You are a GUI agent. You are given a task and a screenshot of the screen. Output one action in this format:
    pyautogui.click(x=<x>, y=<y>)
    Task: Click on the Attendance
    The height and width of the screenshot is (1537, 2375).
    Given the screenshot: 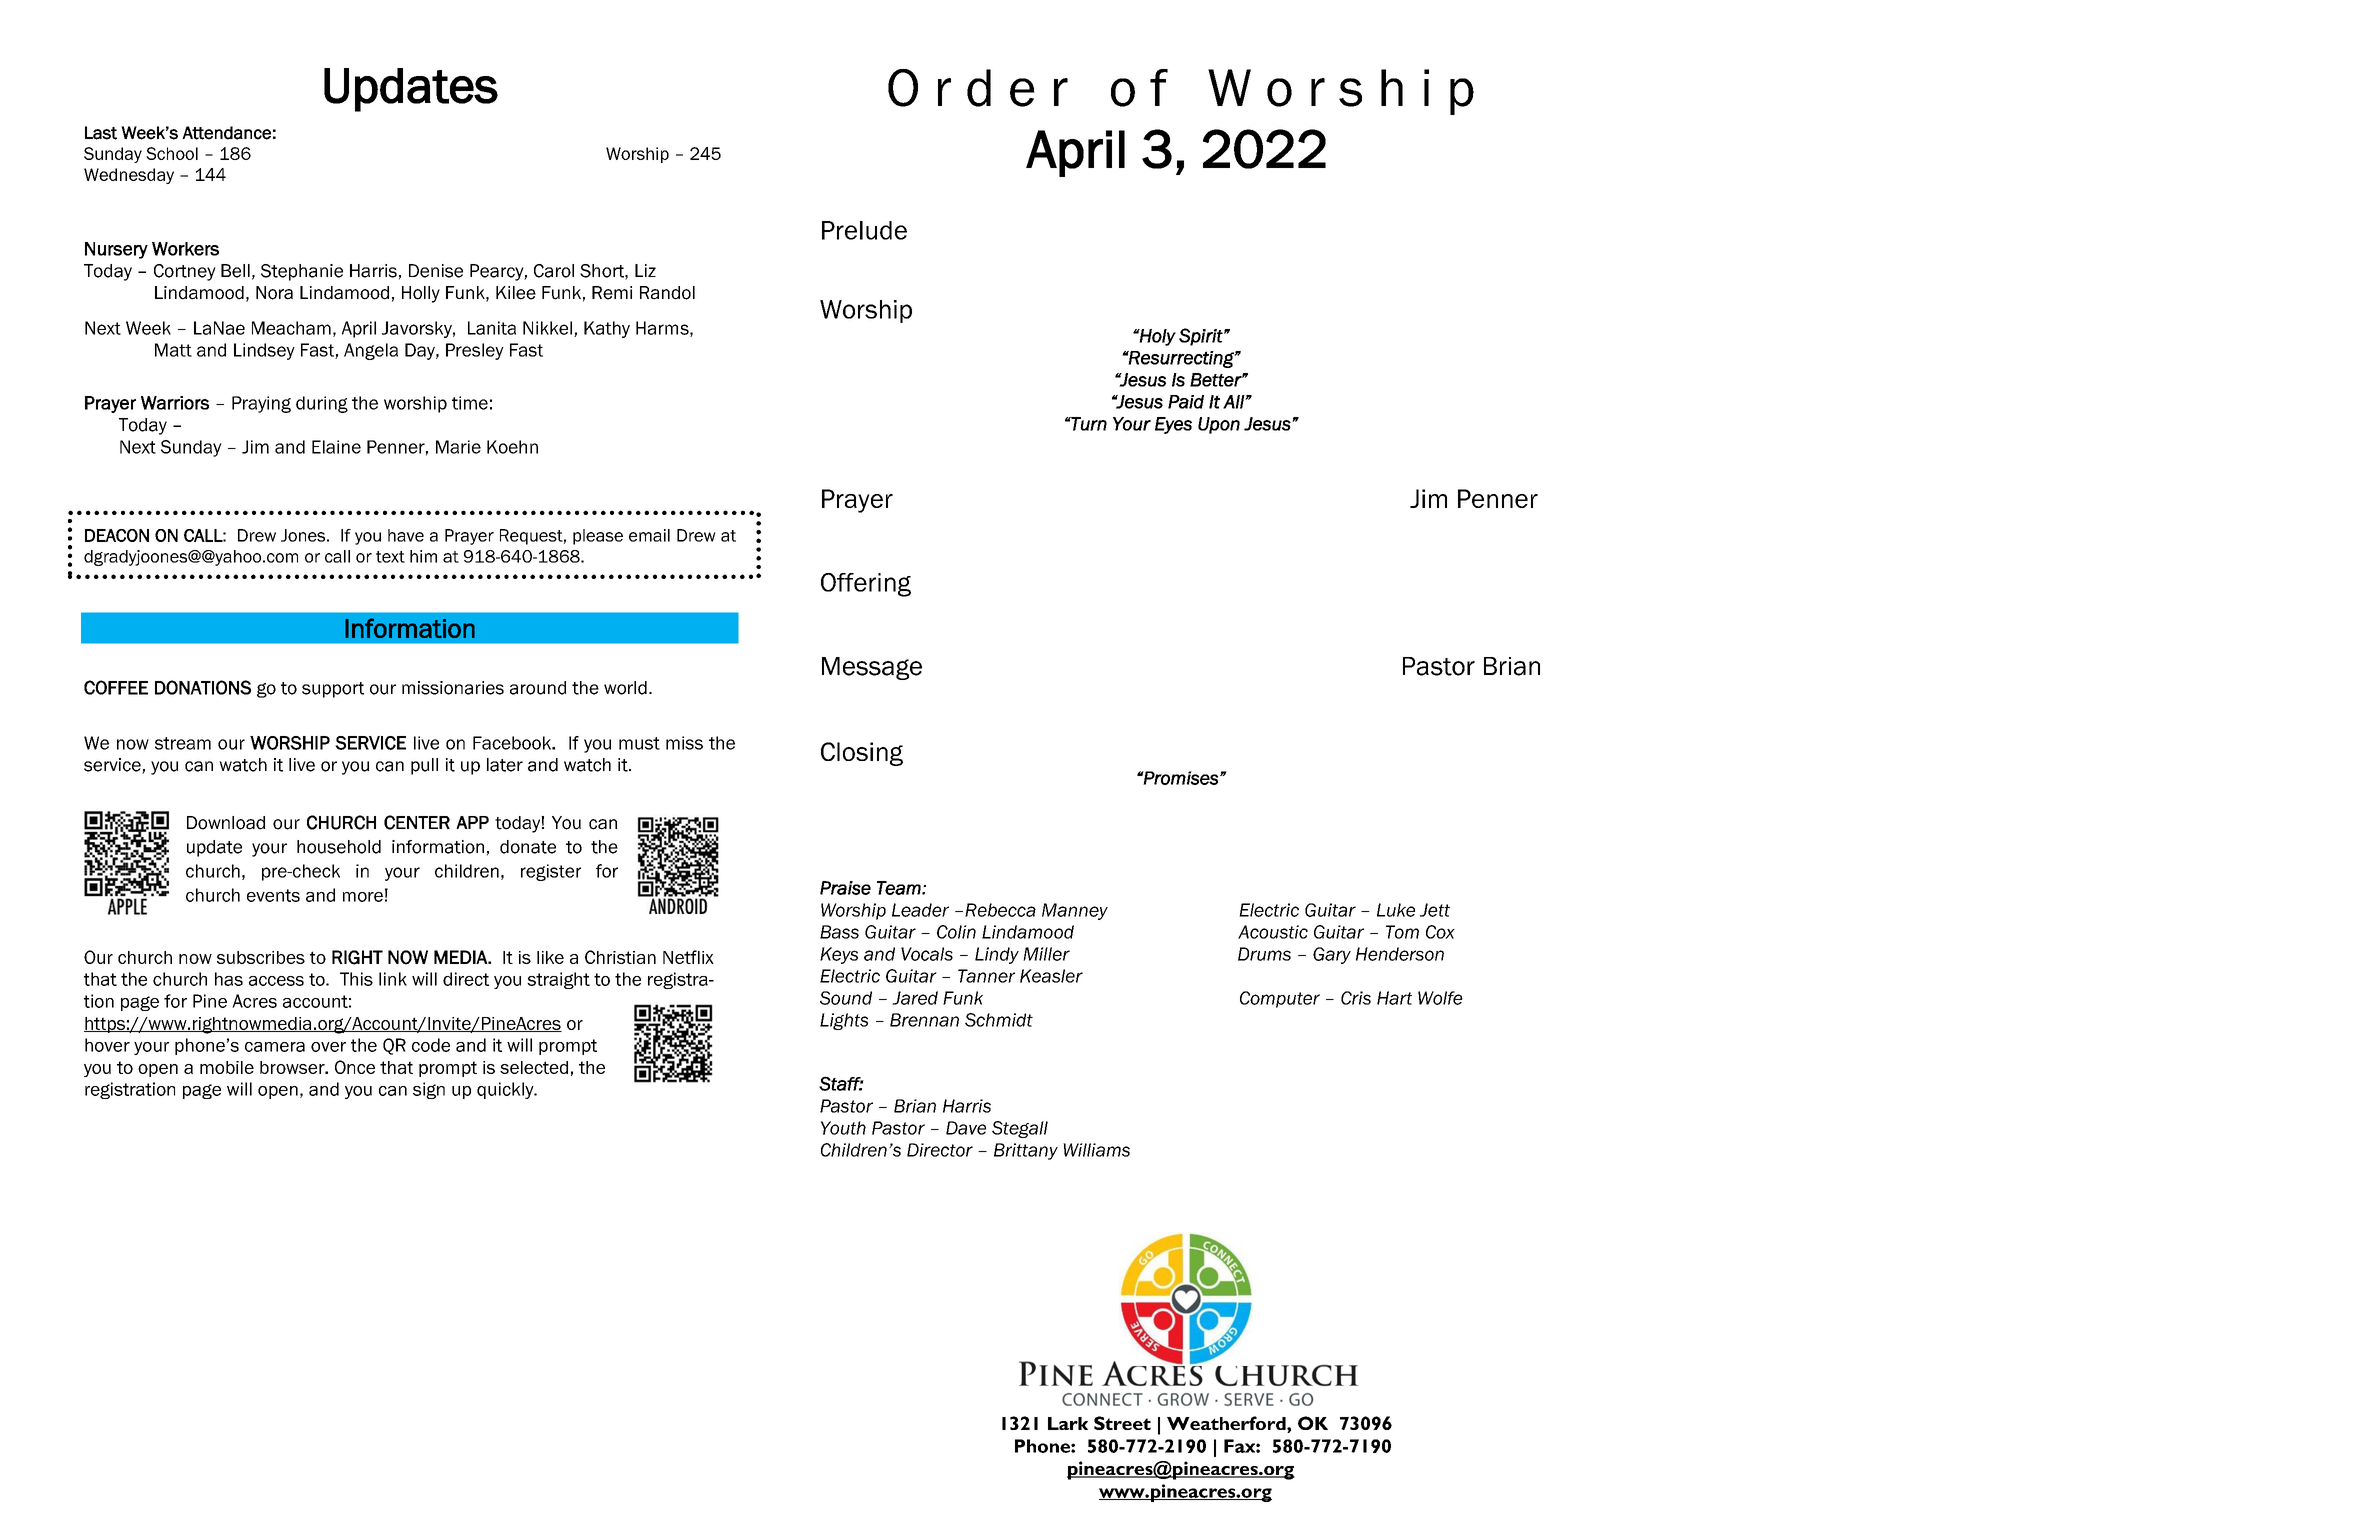 What is the action you would take?
    pyautogui.click(x=226, y=133)
